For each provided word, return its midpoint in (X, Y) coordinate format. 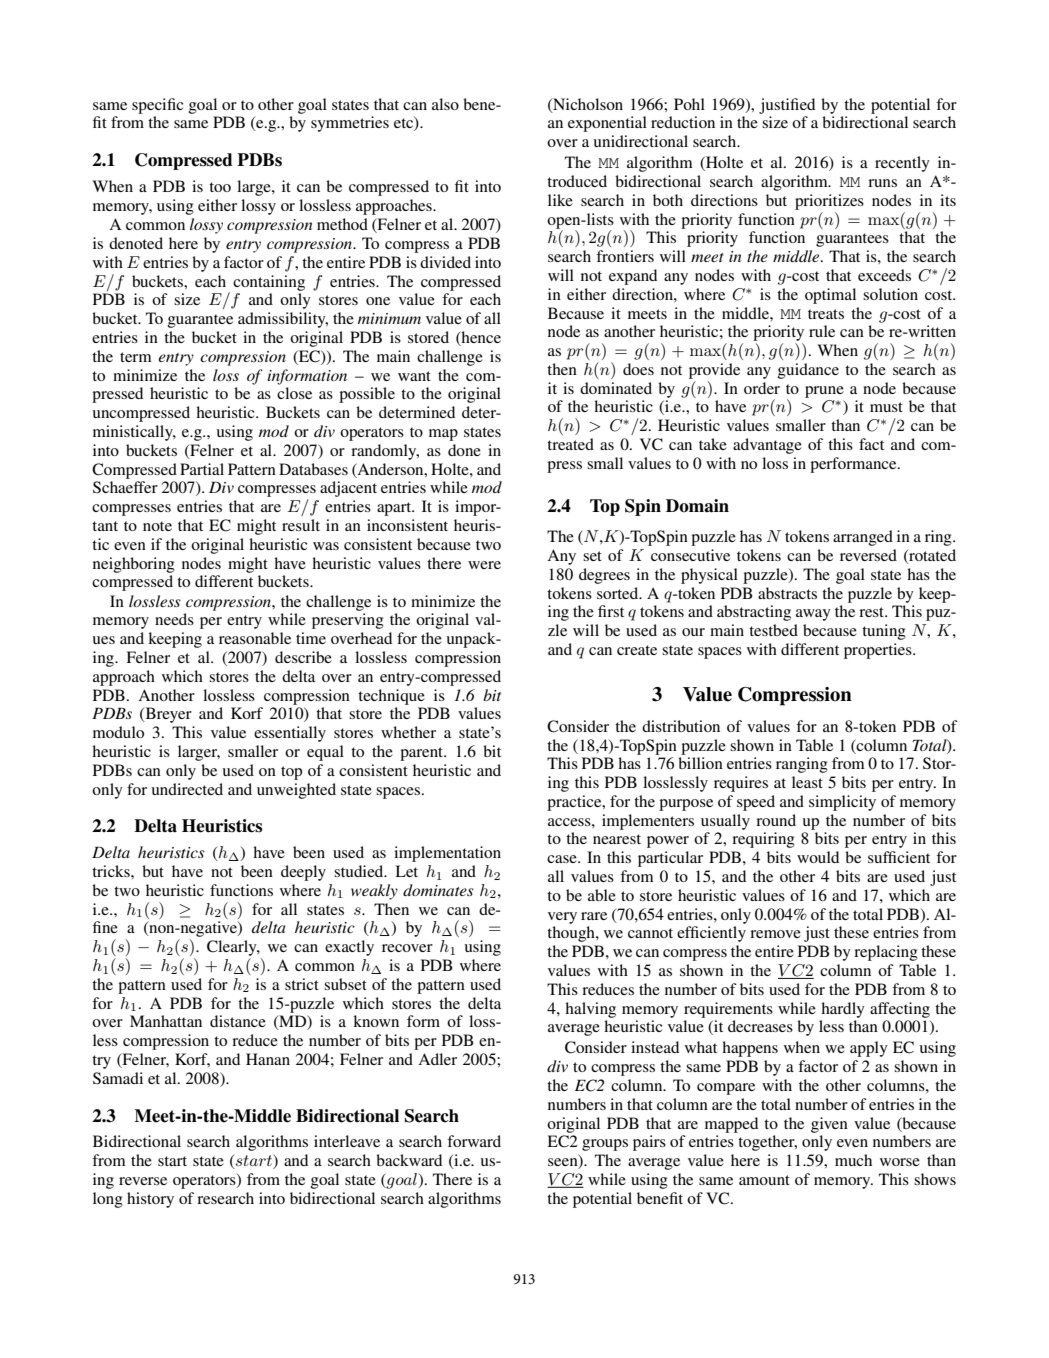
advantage (767, 446)
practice (575, 803)
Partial (202, 469)
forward (474, 1141)
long (108, 1200)
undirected (187, 789)
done (464, 450)
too (220, 187)
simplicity (842, 803)
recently (902, 164)
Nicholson (587, 105)
